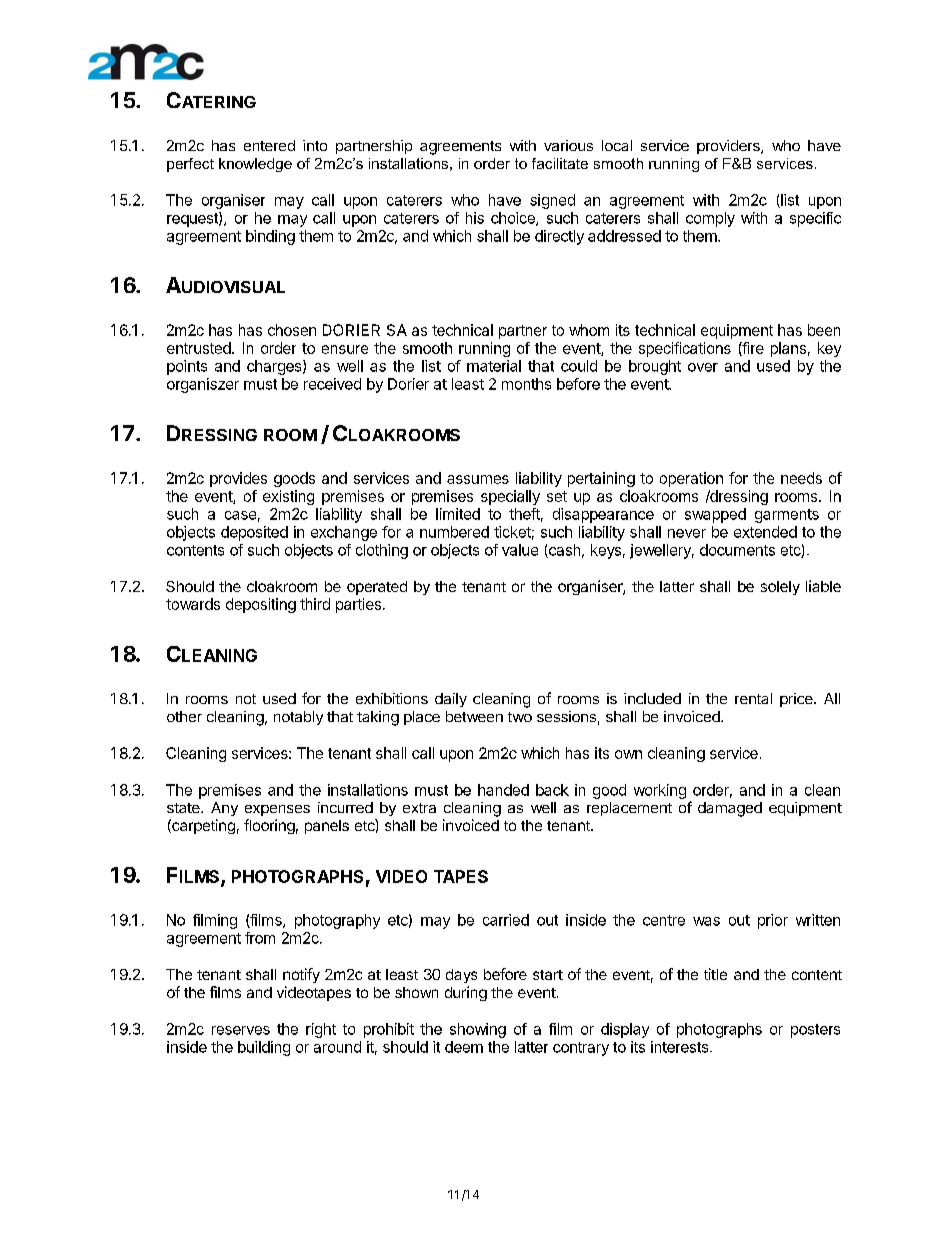  What do you see at coordinates (255, 165) in the image?
I see `knowledge` at bounding box center [255, 165].
